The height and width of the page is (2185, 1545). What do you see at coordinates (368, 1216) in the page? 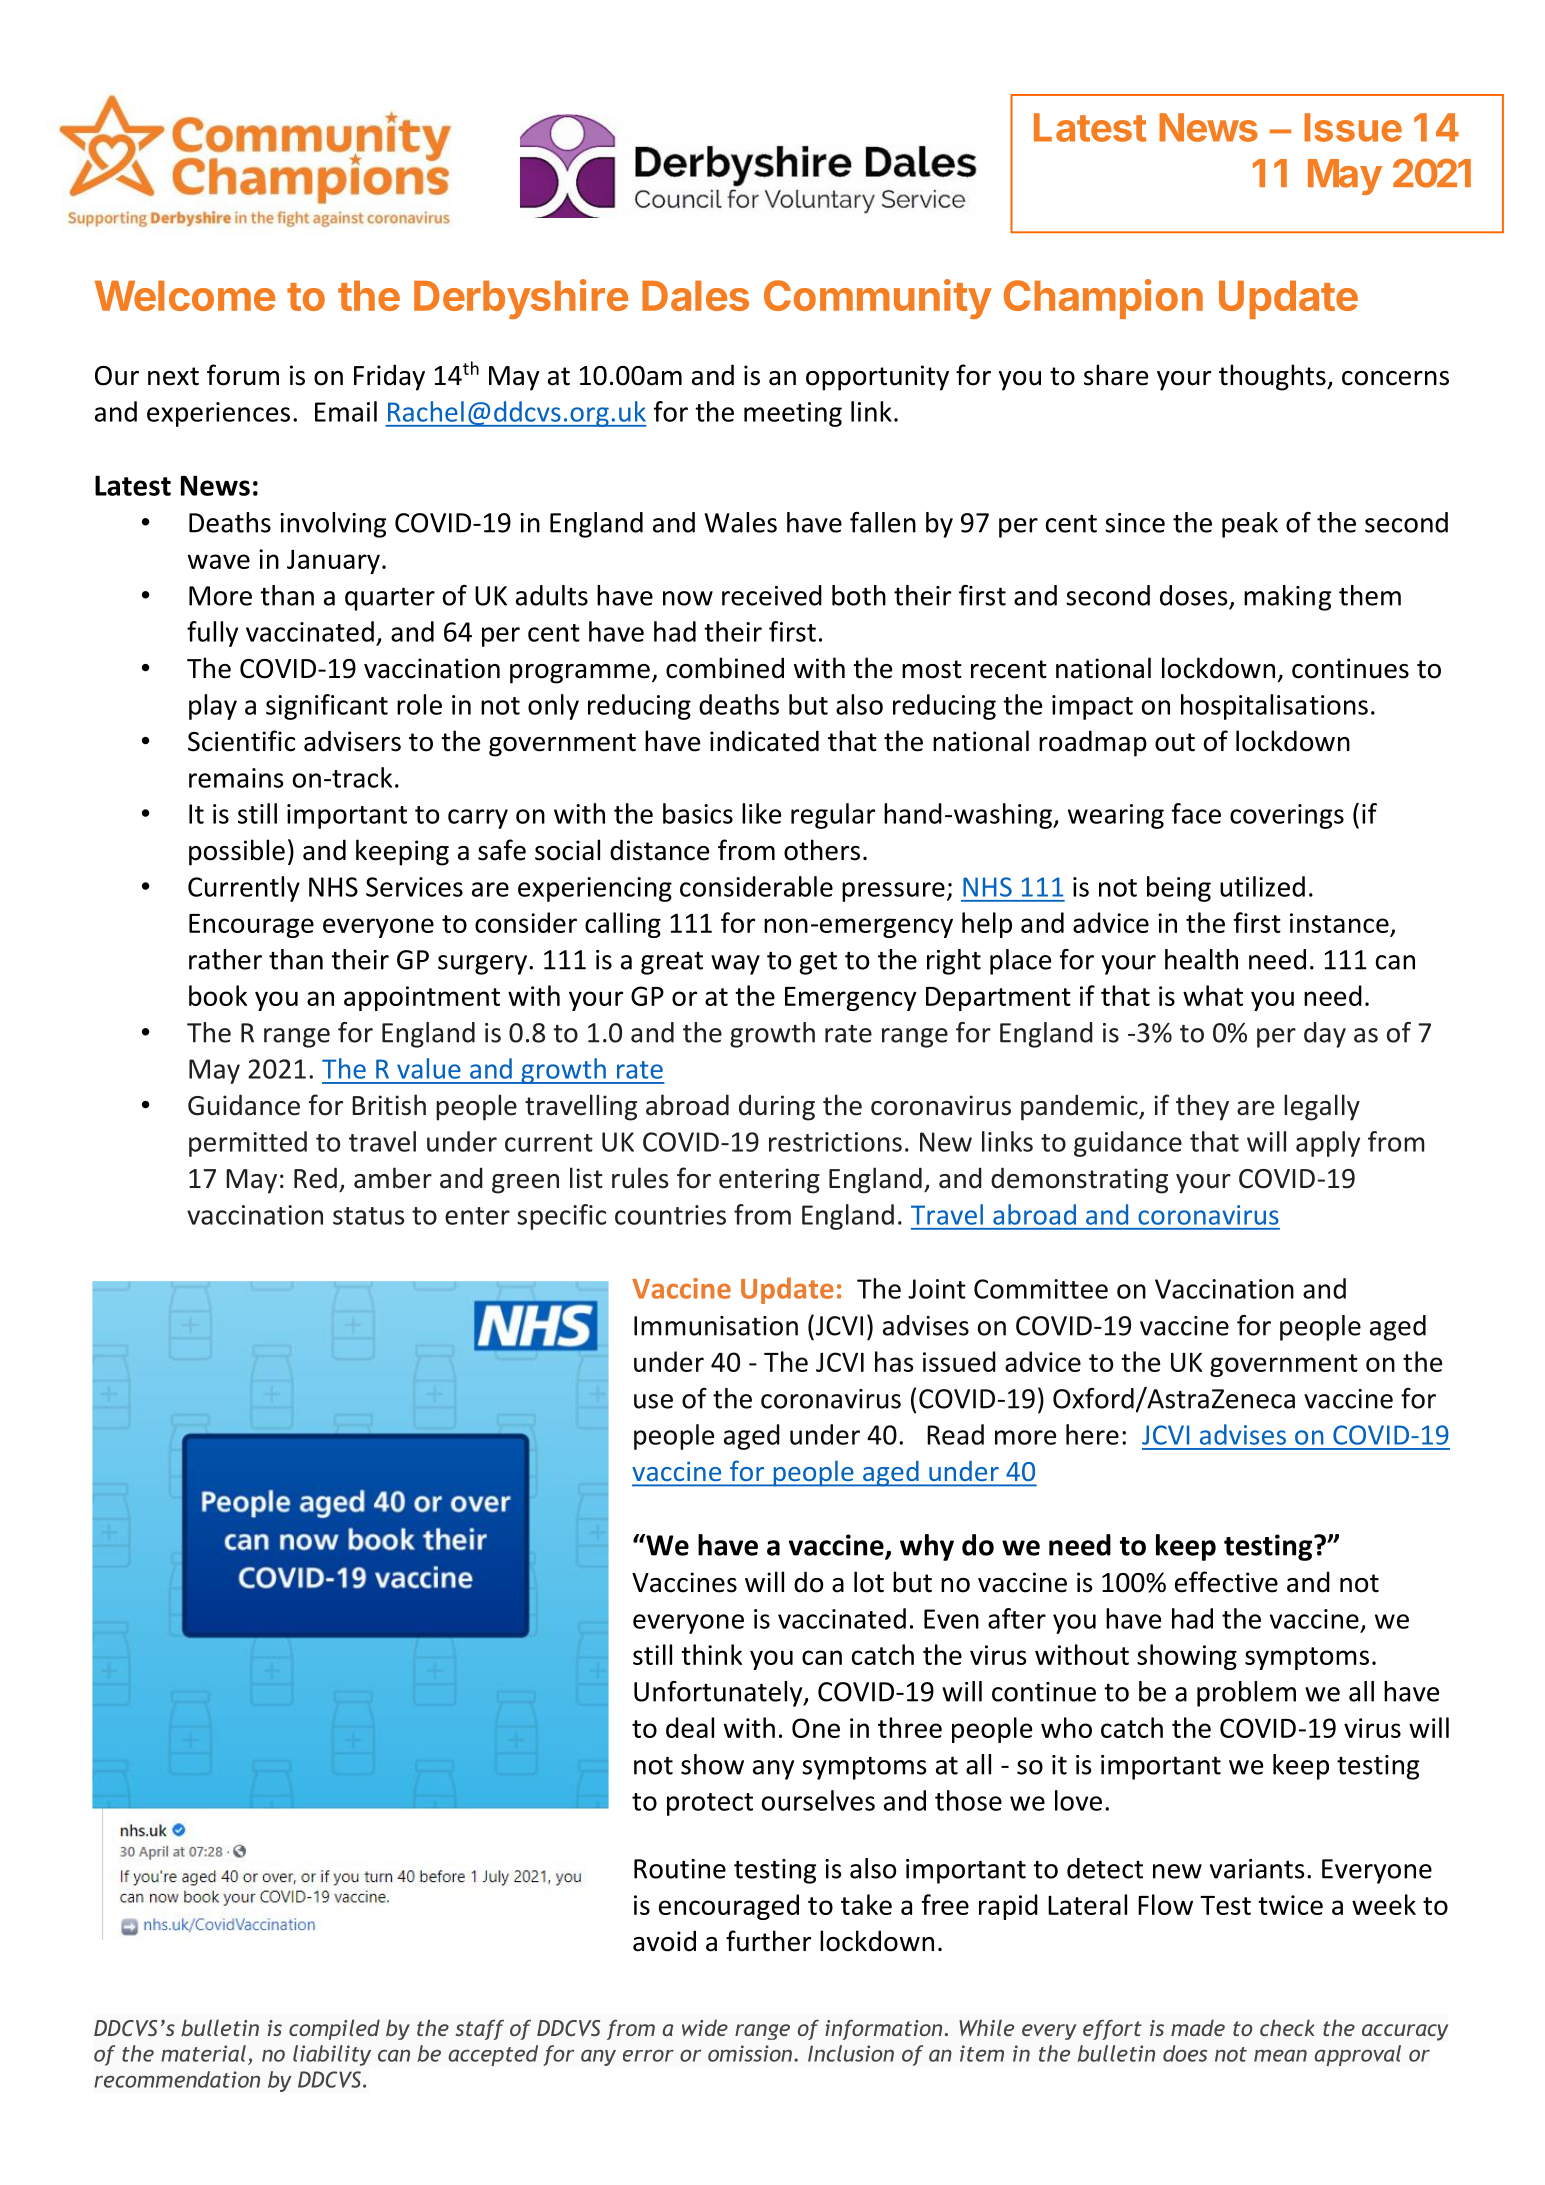
I see `status` at bounding box center [368, 1216].
